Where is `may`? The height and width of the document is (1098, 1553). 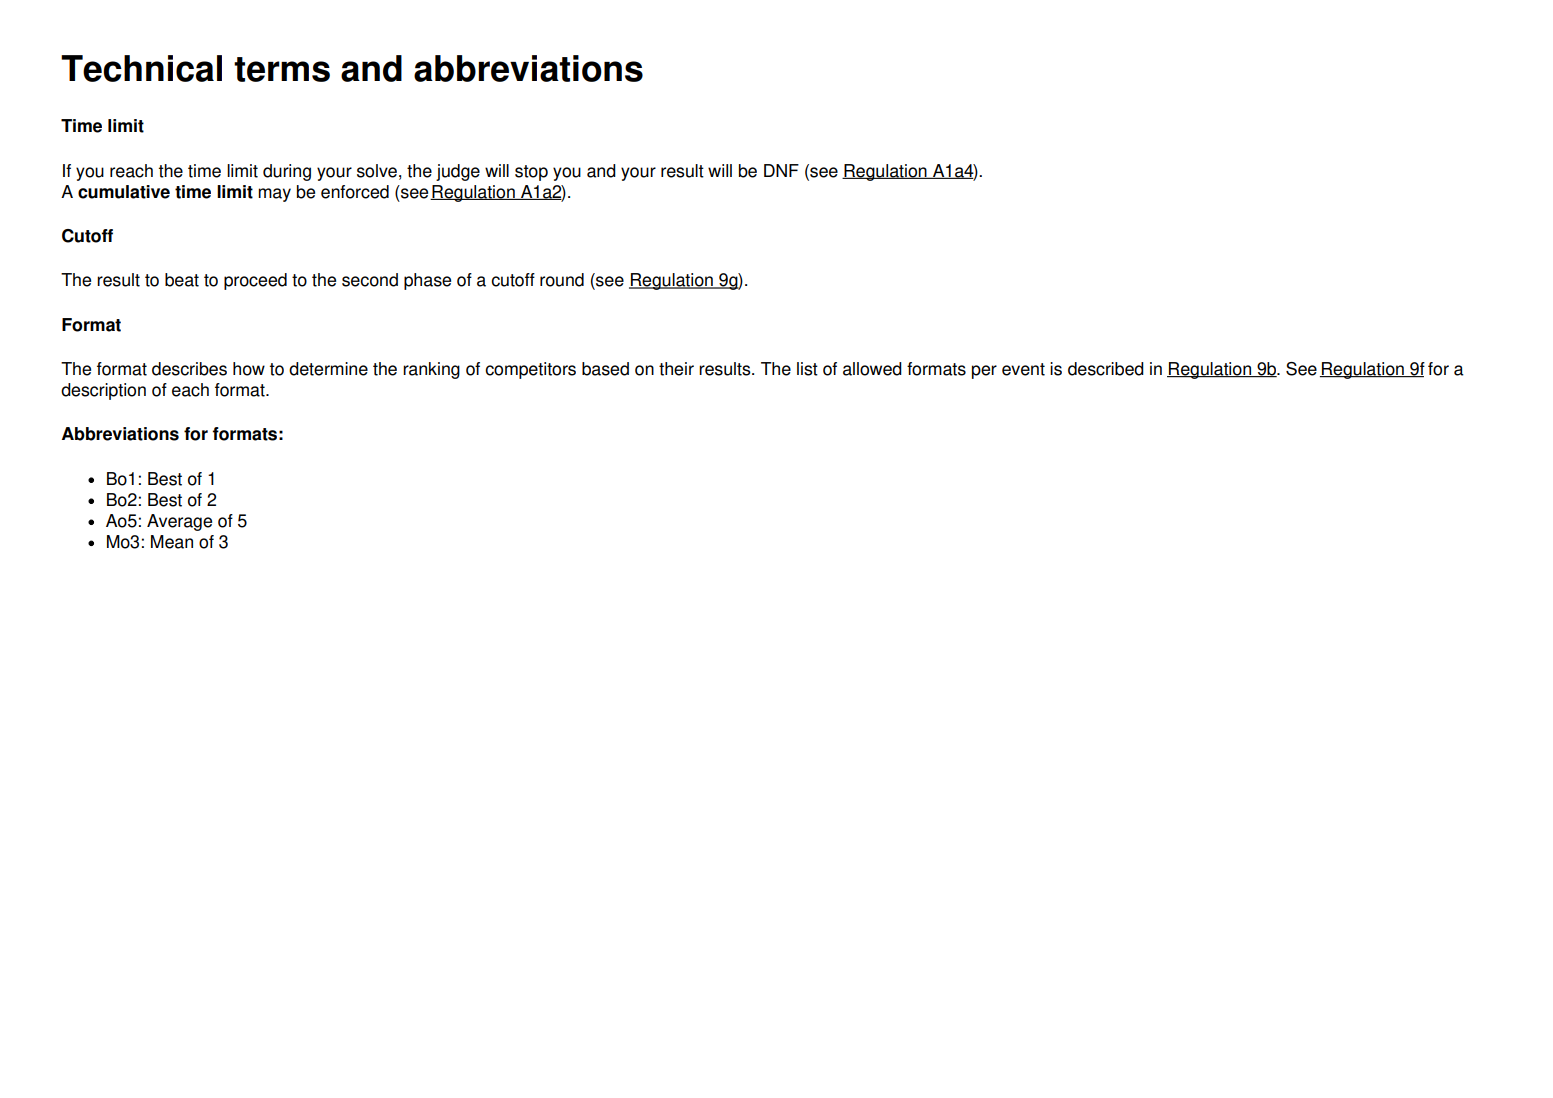
may is located at coordinates (274, 195).
